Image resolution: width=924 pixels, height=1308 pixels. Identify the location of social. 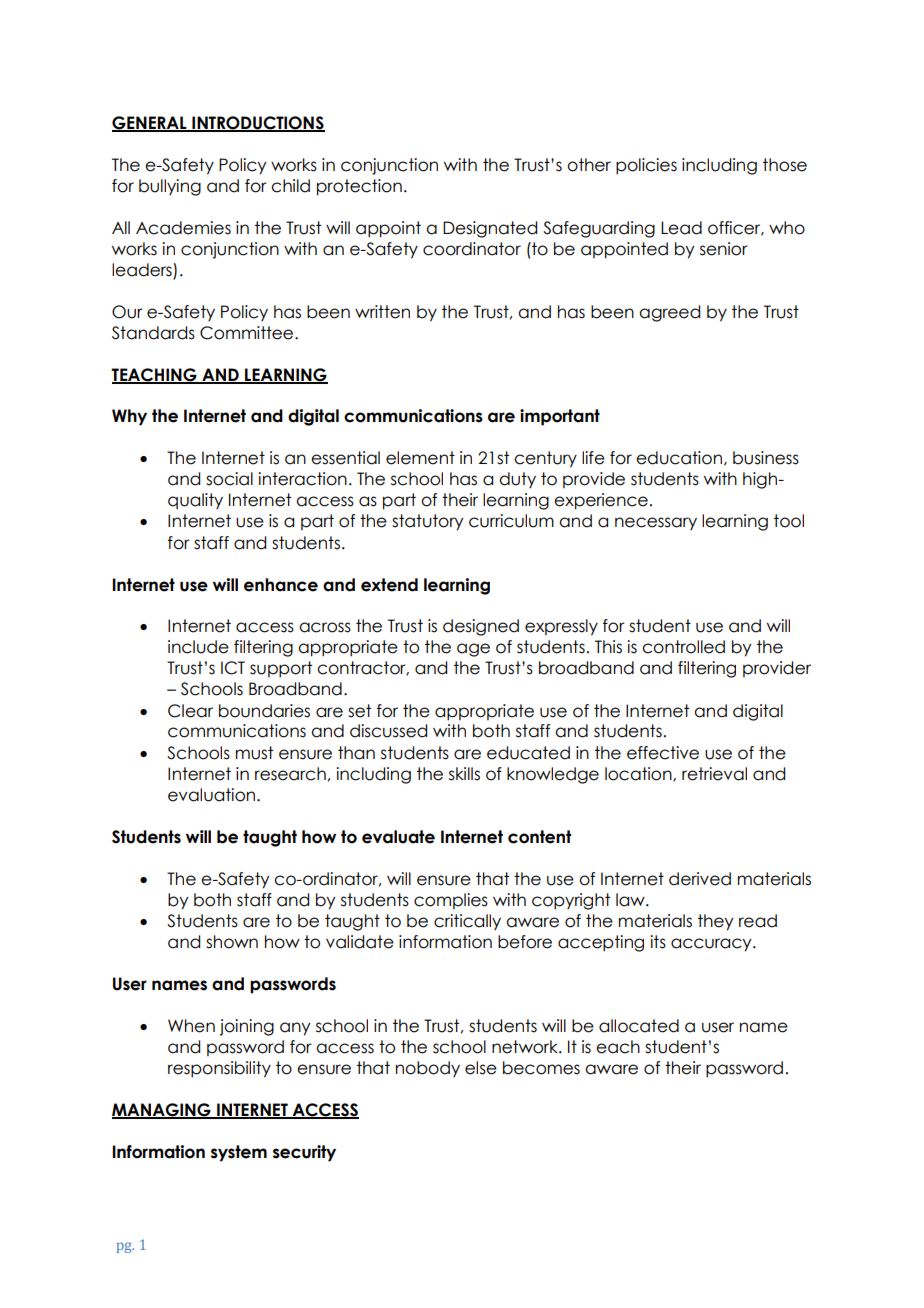
(229, 479).
